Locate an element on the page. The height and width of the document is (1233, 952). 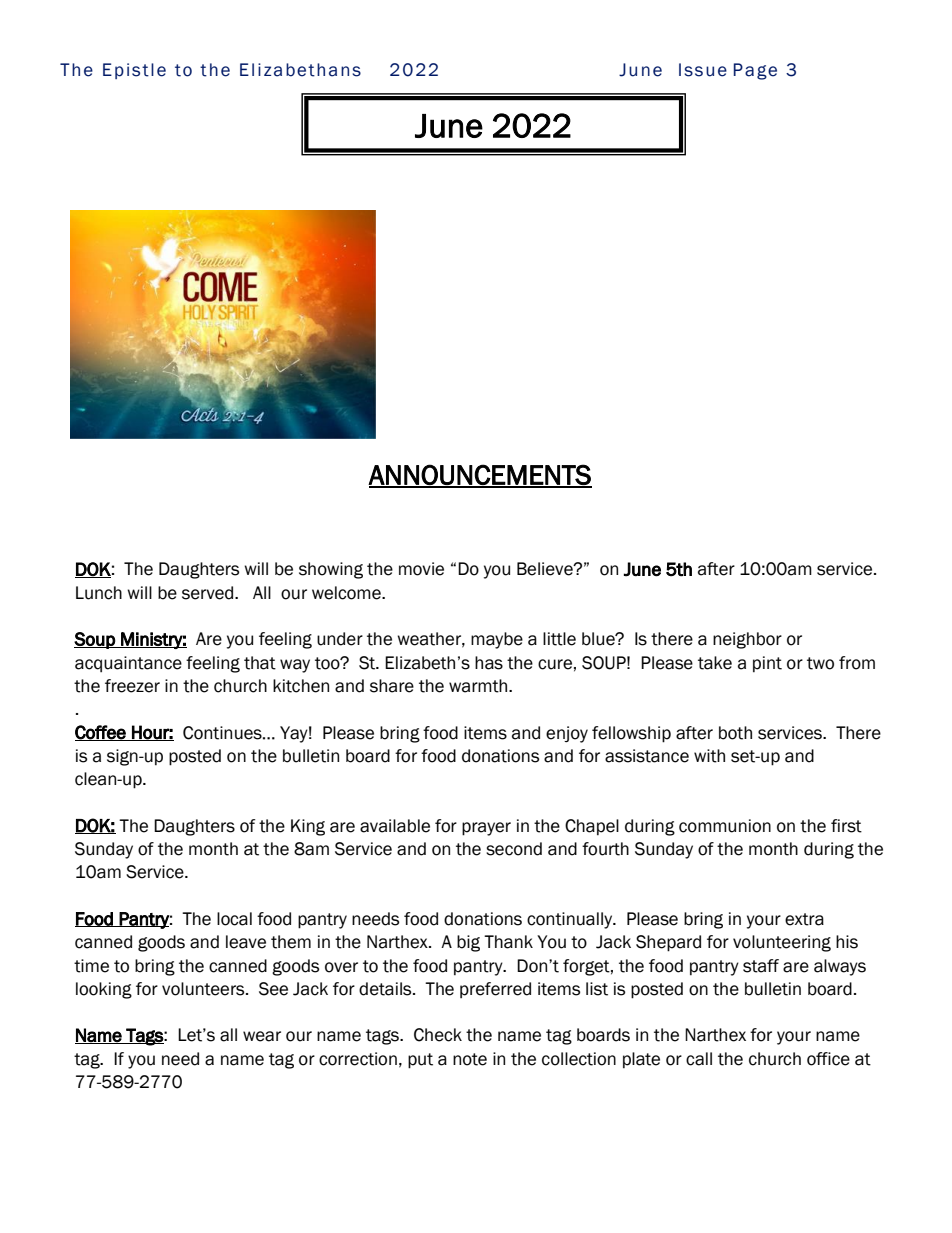
note is located at coordinates (470, 1059).
